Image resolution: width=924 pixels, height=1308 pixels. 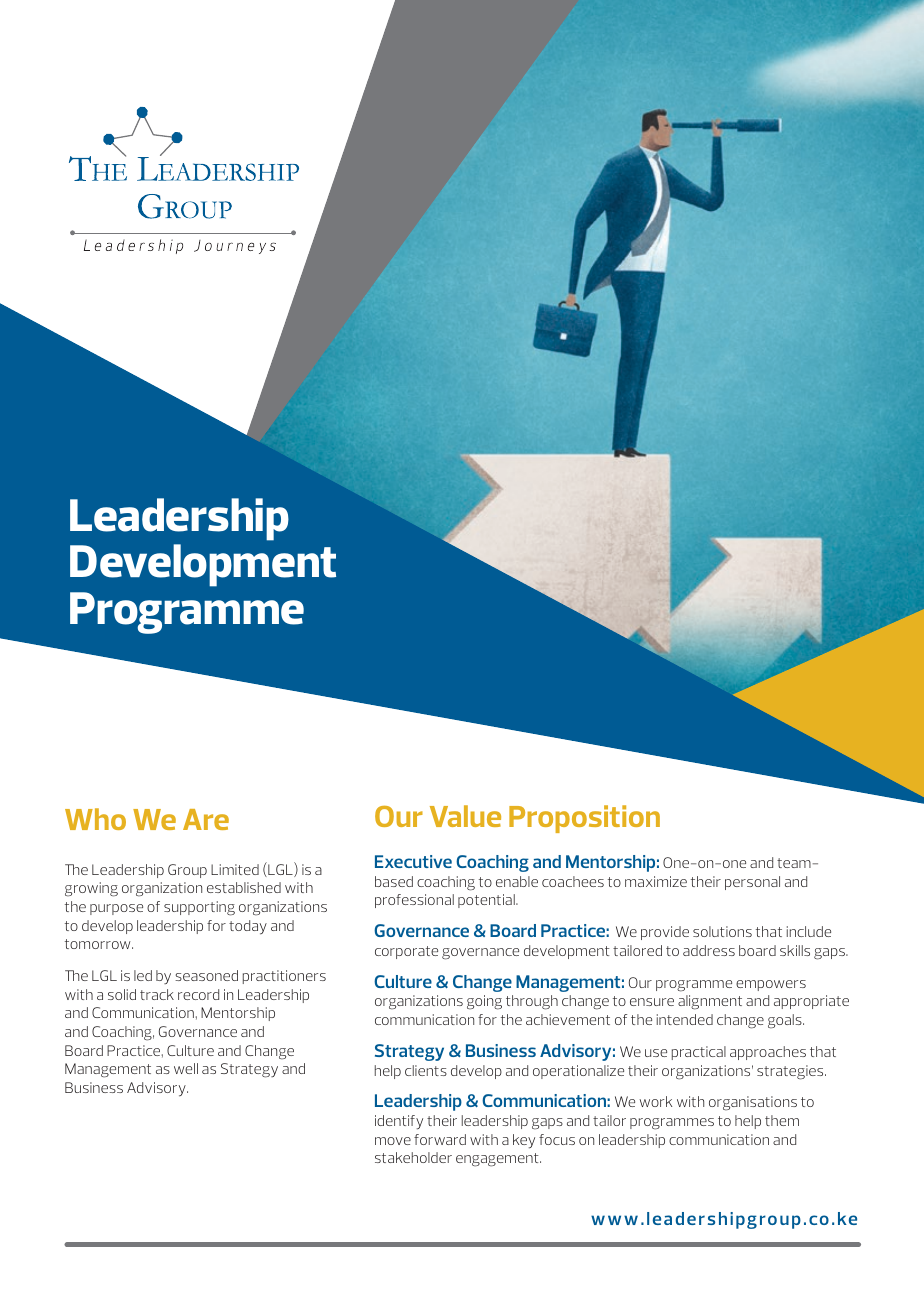 I want to click on supporting, so click(x=199, y=908).
